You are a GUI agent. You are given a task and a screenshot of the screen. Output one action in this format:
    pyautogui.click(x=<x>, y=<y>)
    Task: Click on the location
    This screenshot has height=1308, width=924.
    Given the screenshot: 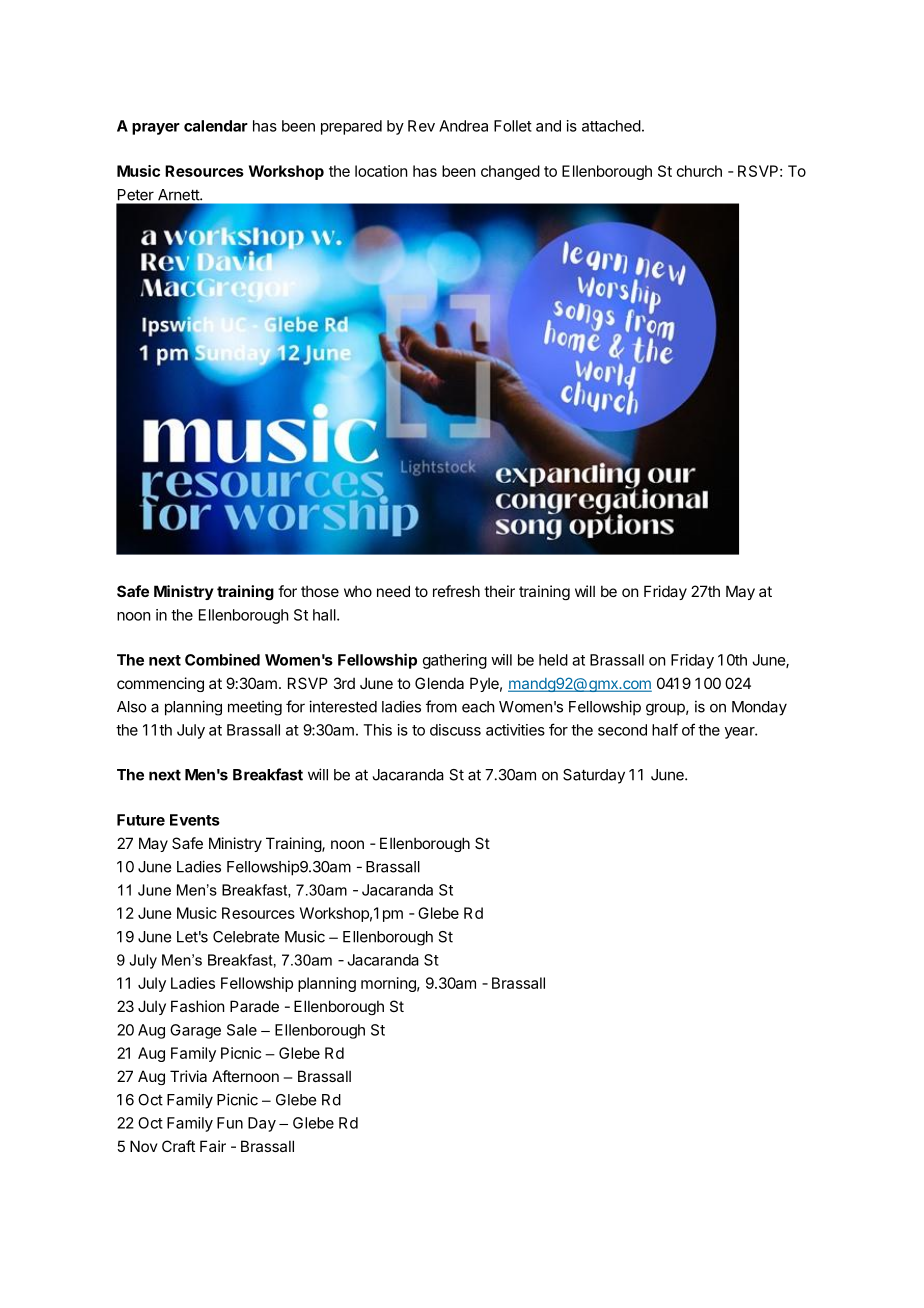 What is the action you would take?
    pyautogui.click(x=381, y=171)
